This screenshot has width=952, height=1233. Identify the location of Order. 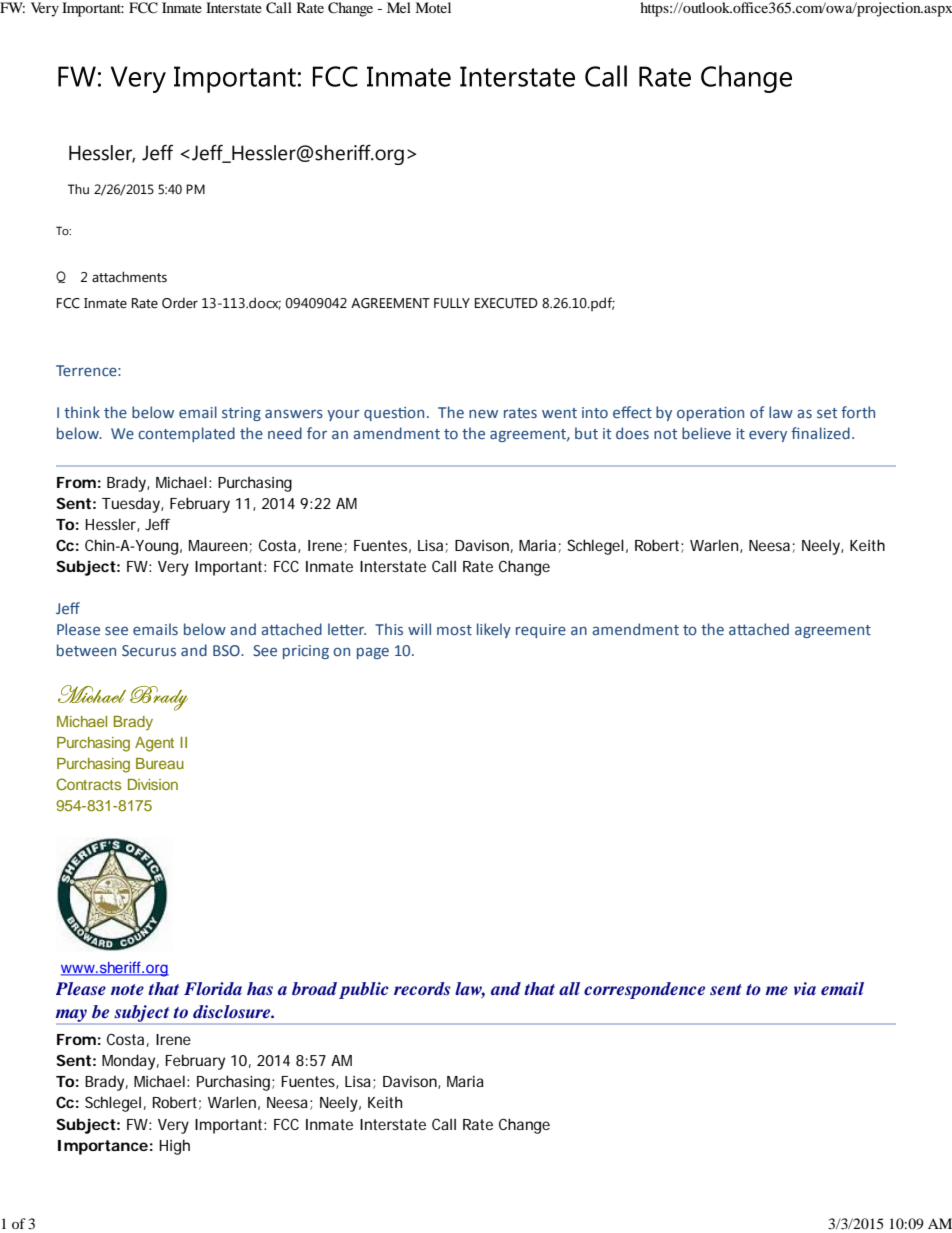
(180, 303).
